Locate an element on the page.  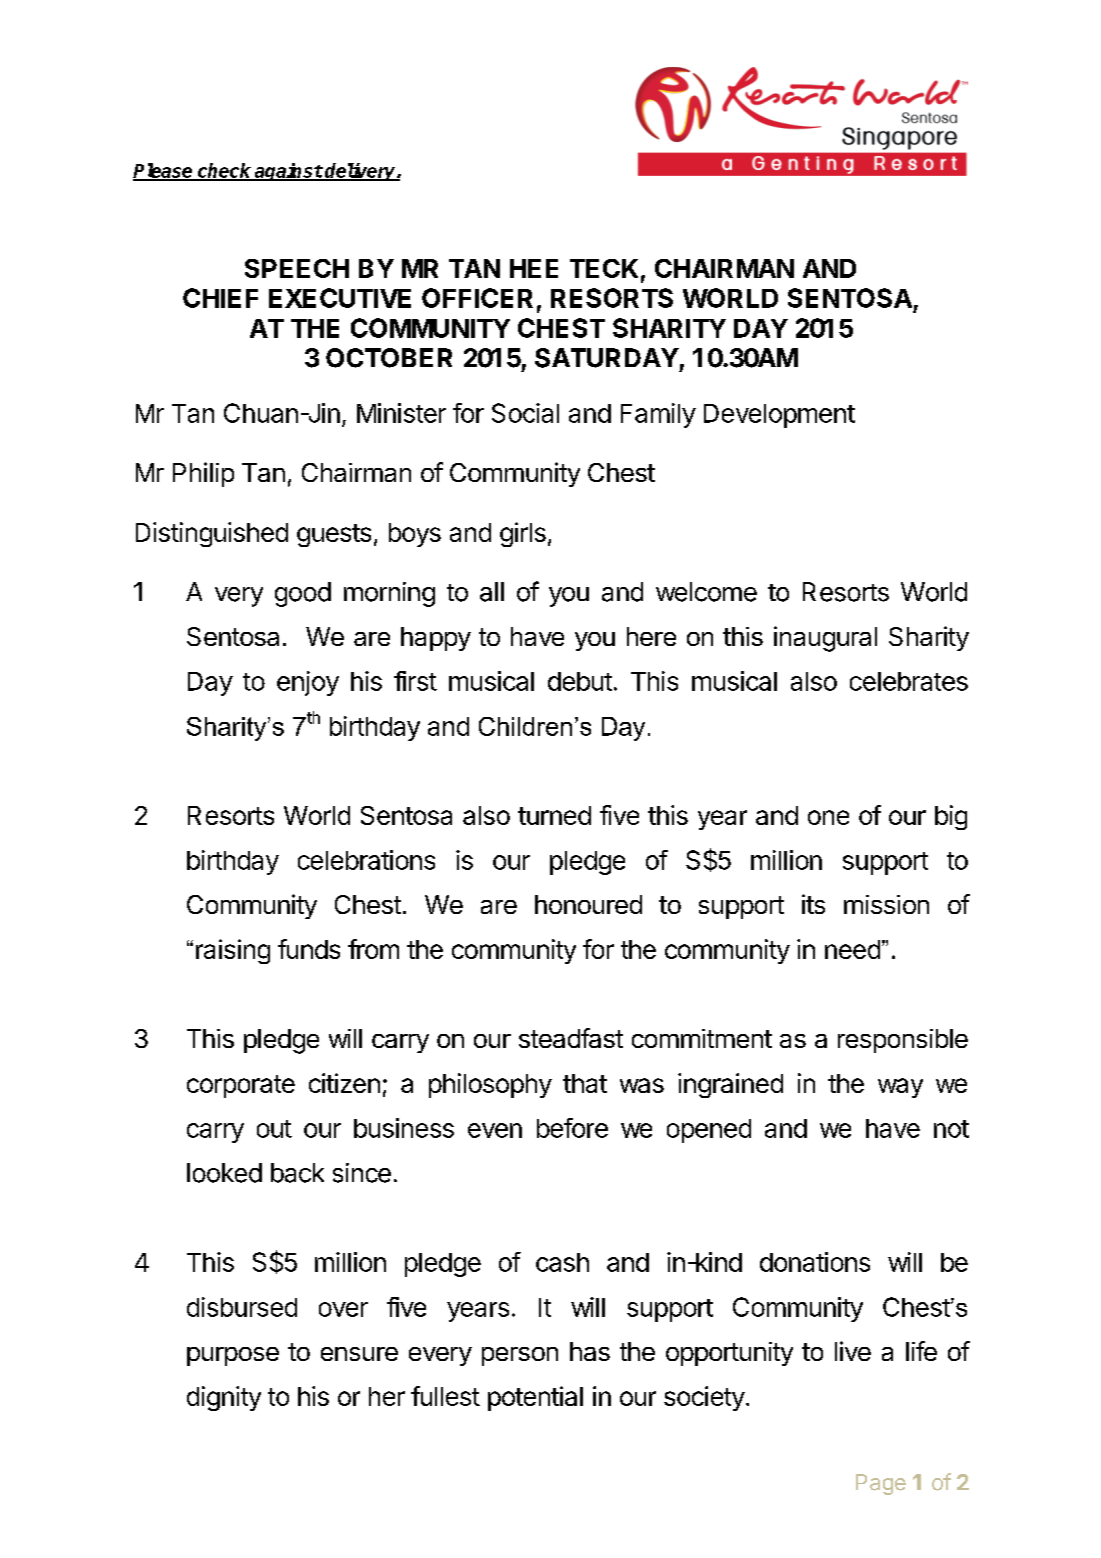
check is located at coordinates (225, 171).
